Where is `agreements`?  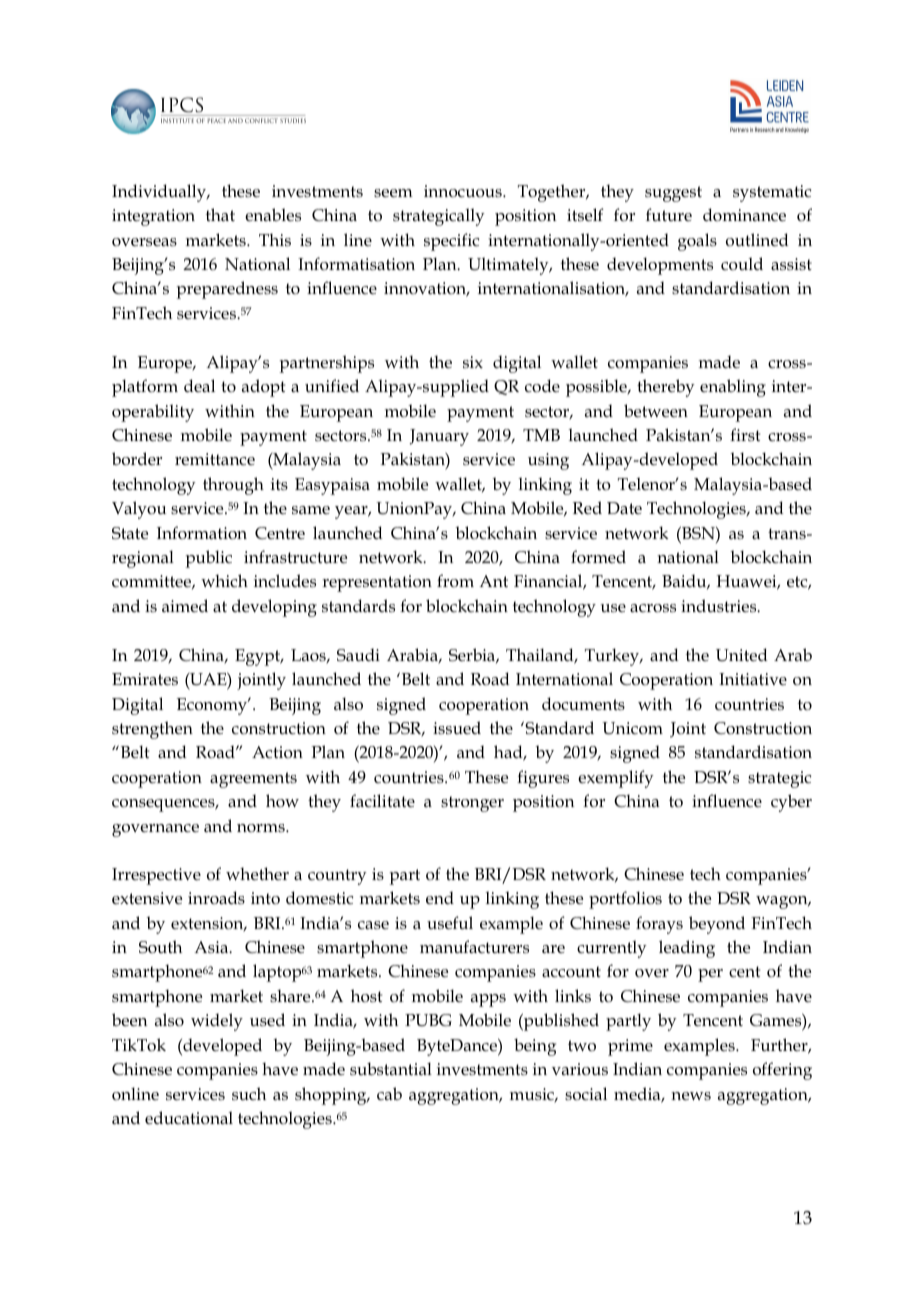
agreements is located at coordinates (253, 780).
